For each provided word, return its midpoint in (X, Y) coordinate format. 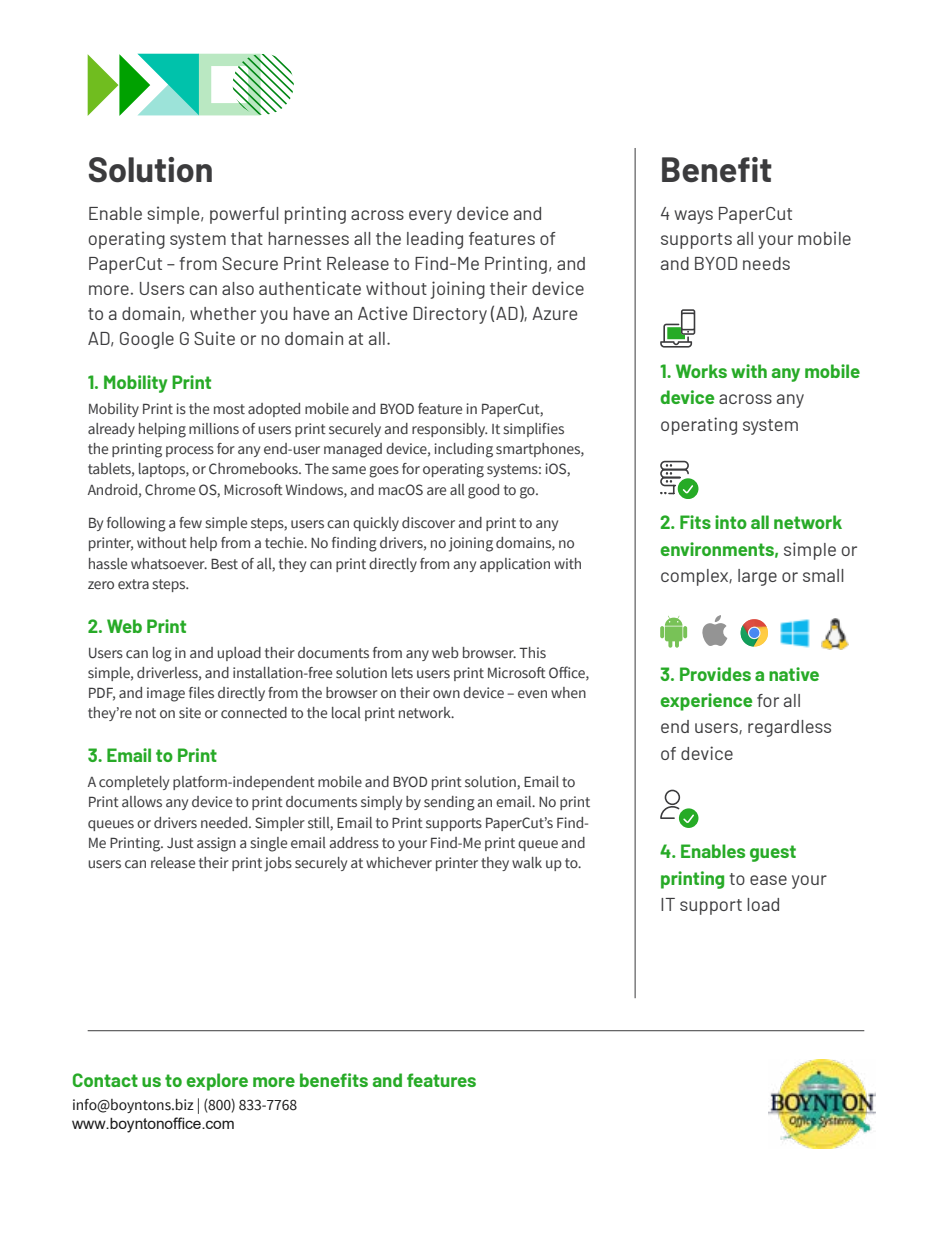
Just (180, 843)
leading (435, 240)
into (731, 522)
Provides (715, 674)
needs (766, 263)
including (464, 450)
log (162, 654)
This (532, 652)
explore (217, 1082)
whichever (399, 863)
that (247, 238)
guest (773, 853)
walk (527, 862)
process (190, 451)
